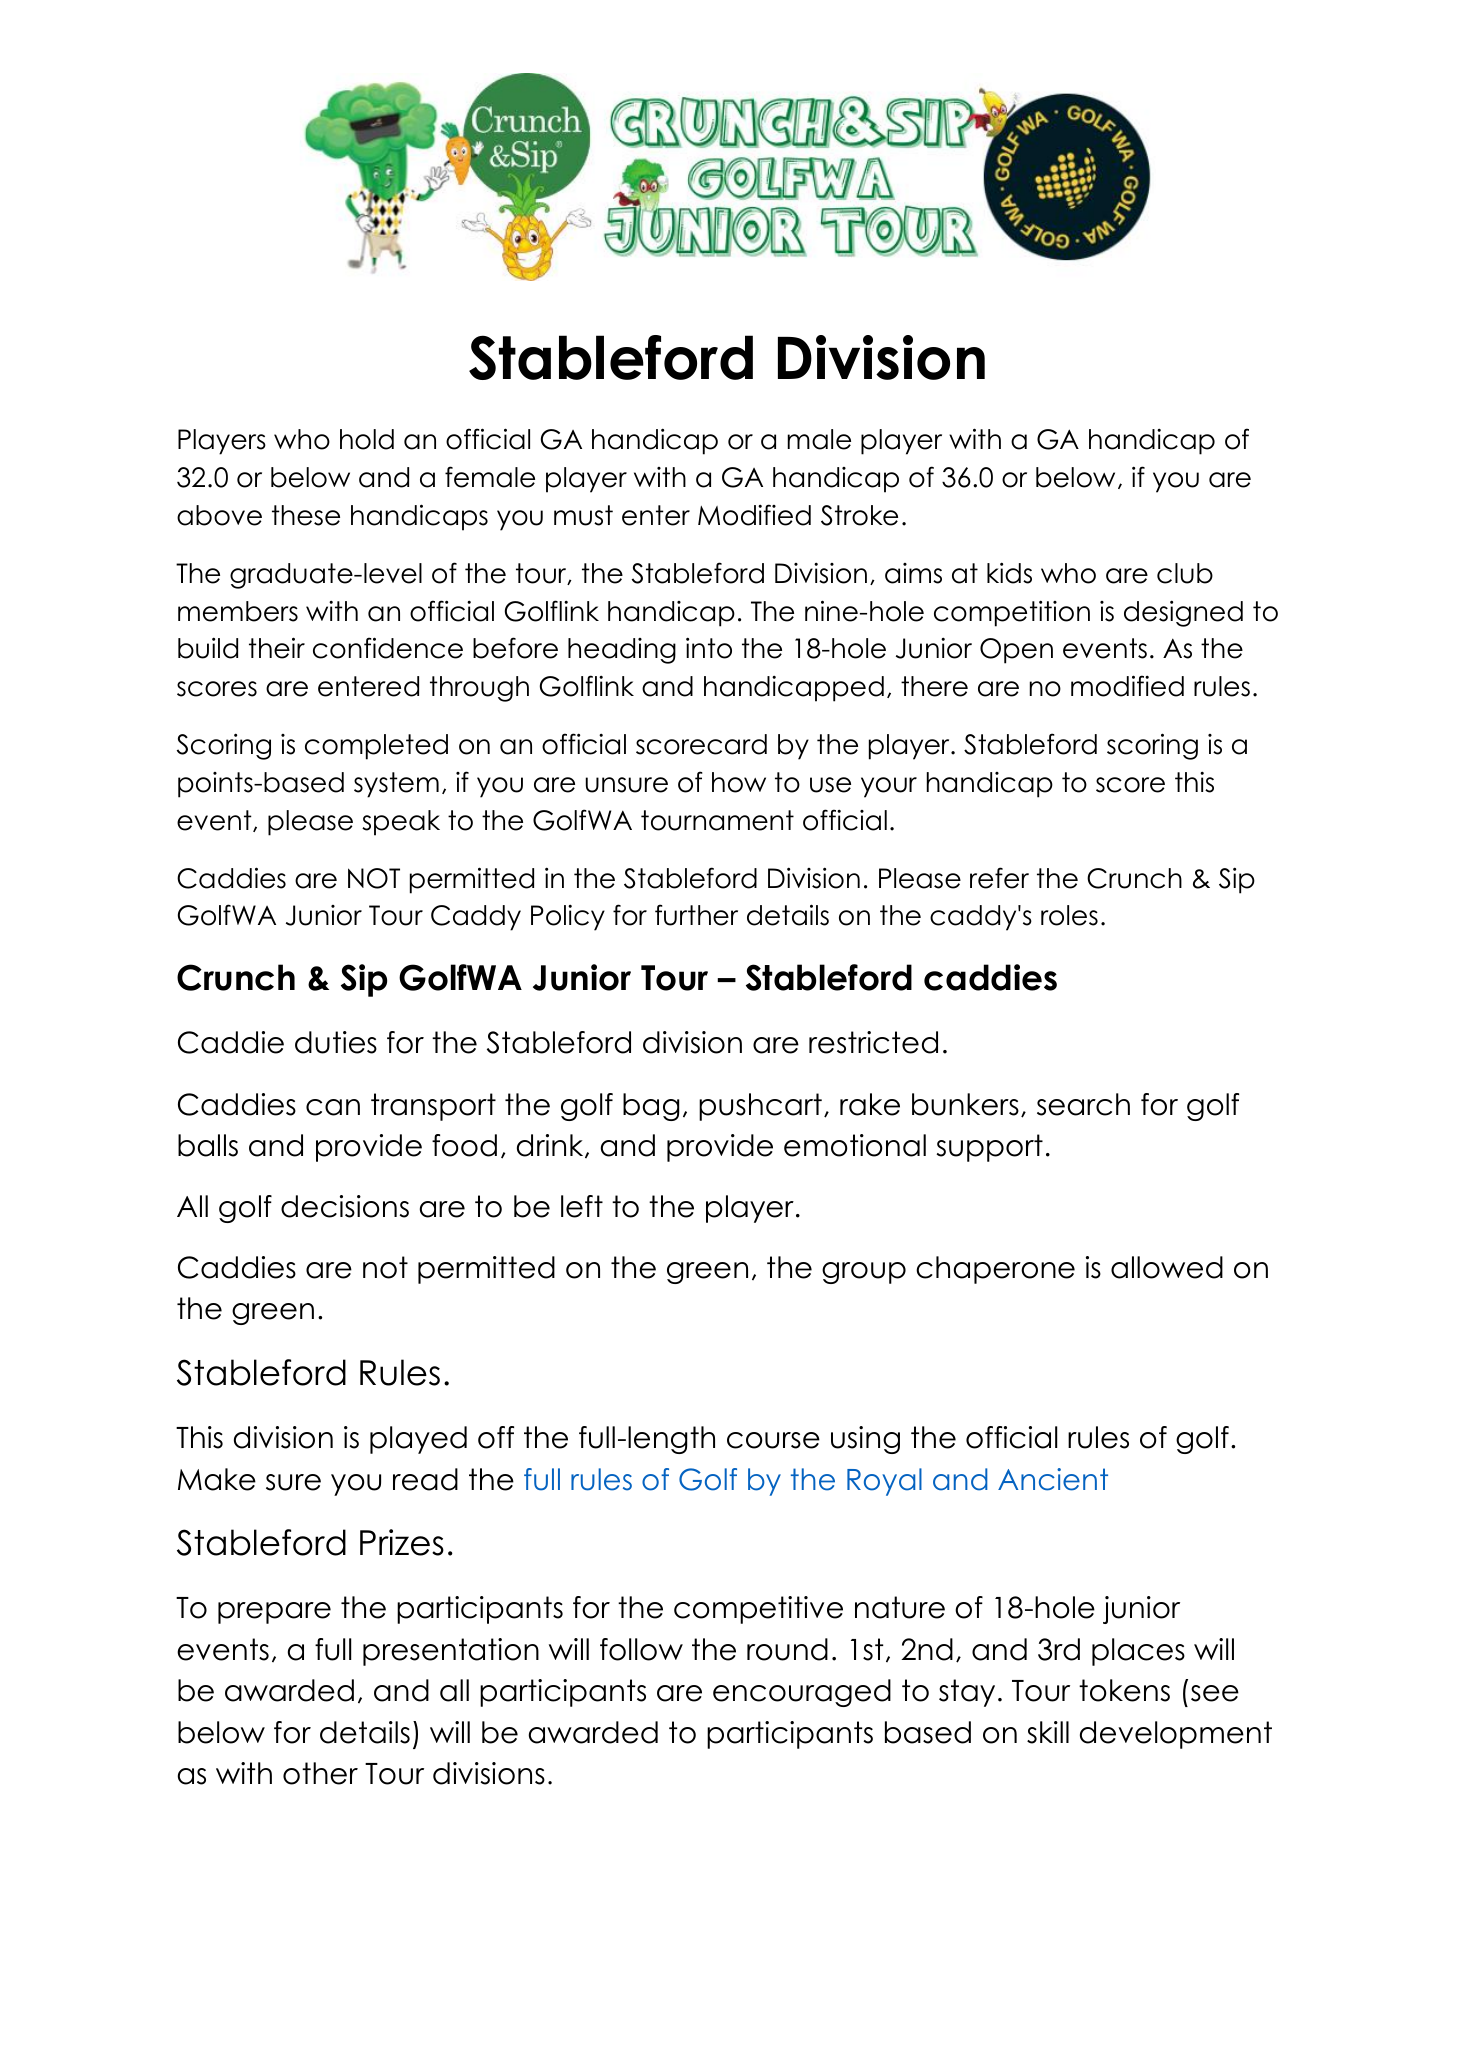  I want to click on must, so click(583, 515).
